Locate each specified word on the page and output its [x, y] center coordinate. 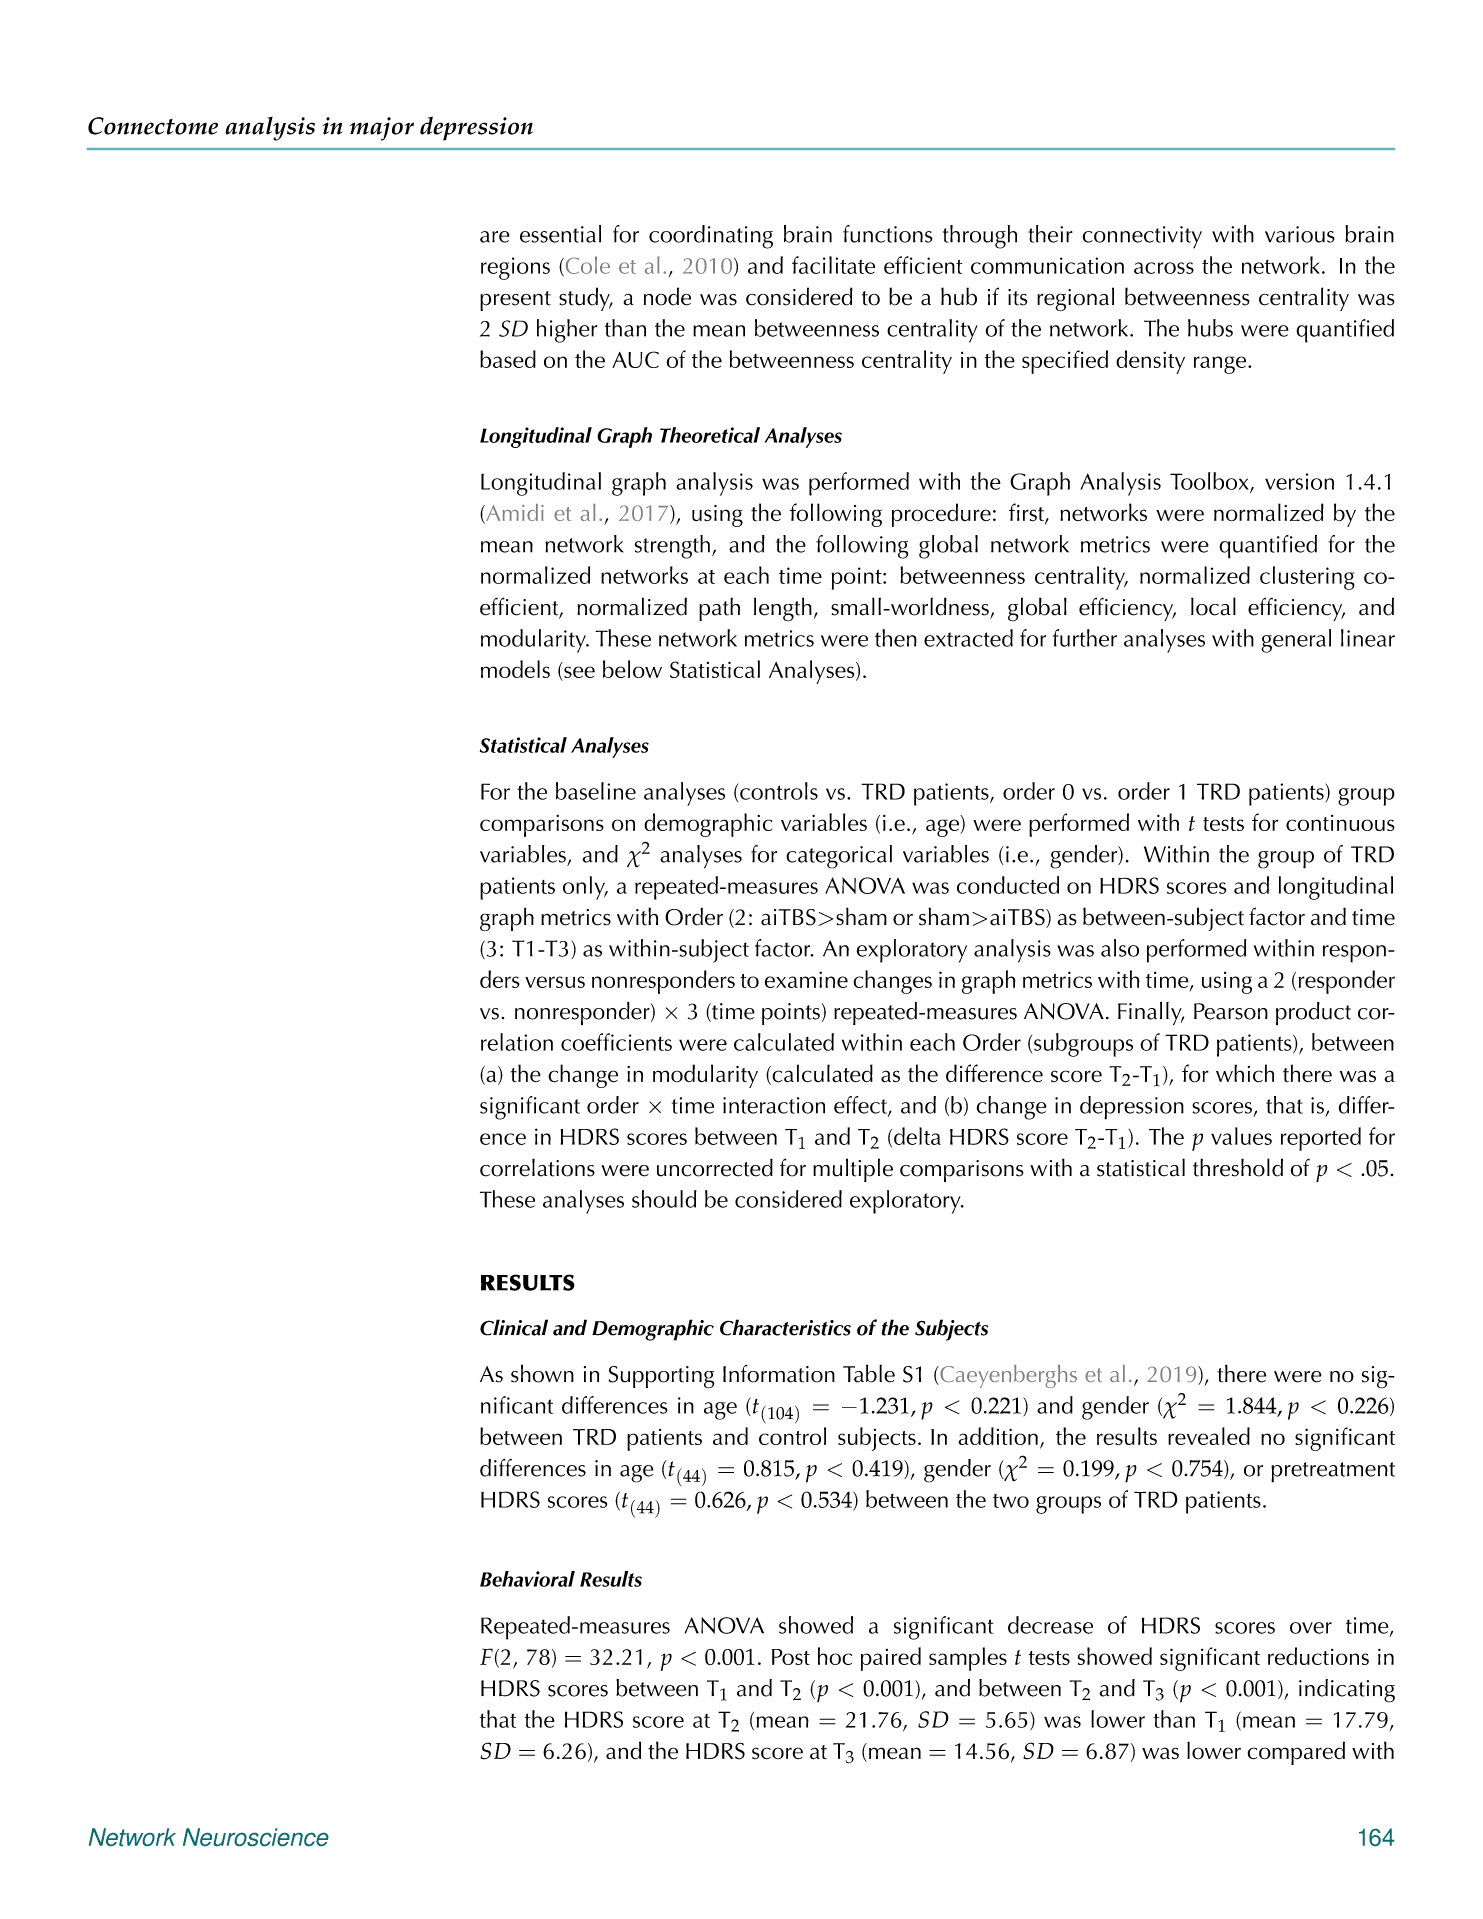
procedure [941, 515]
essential [560, 234]
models [515, 669]
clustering [1307, 578]
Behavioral [527, 1579]
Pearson [1231, 1011]
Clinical [514, 1327]
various [1300, 234]
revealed [1209, 1436]
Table [869, 1373]
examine [806, 979]
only [585, 888]
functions [887, 234]
